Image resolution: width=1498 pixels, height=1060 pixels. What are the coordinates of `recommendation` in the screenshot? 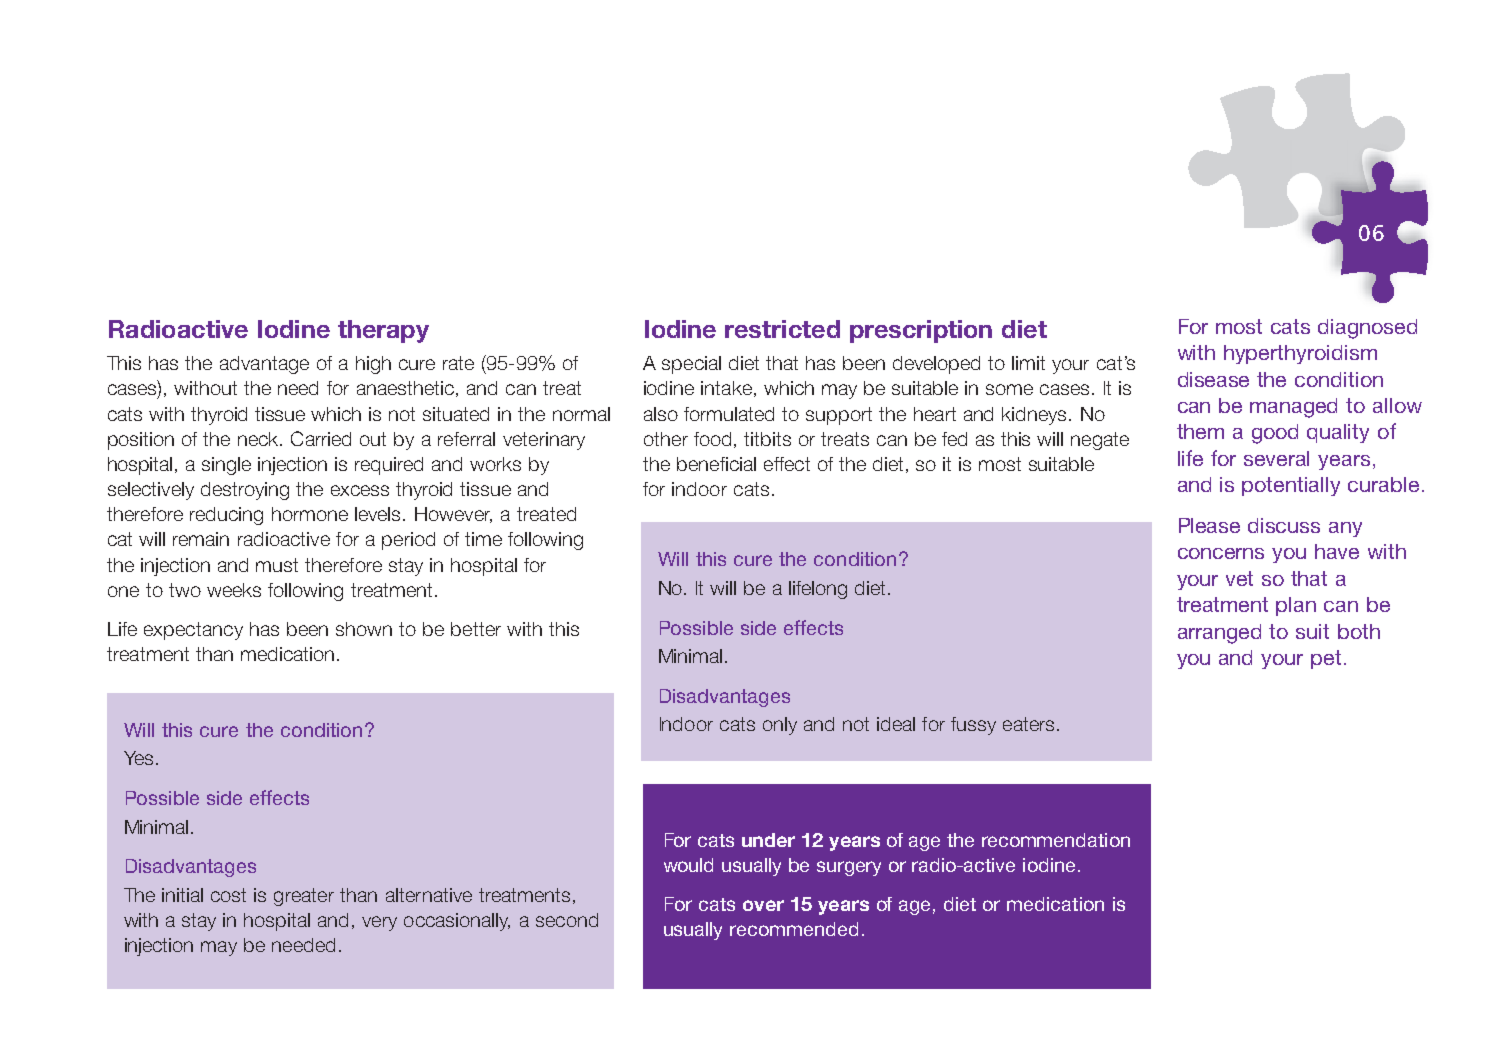 It's located at (1056, 840).
